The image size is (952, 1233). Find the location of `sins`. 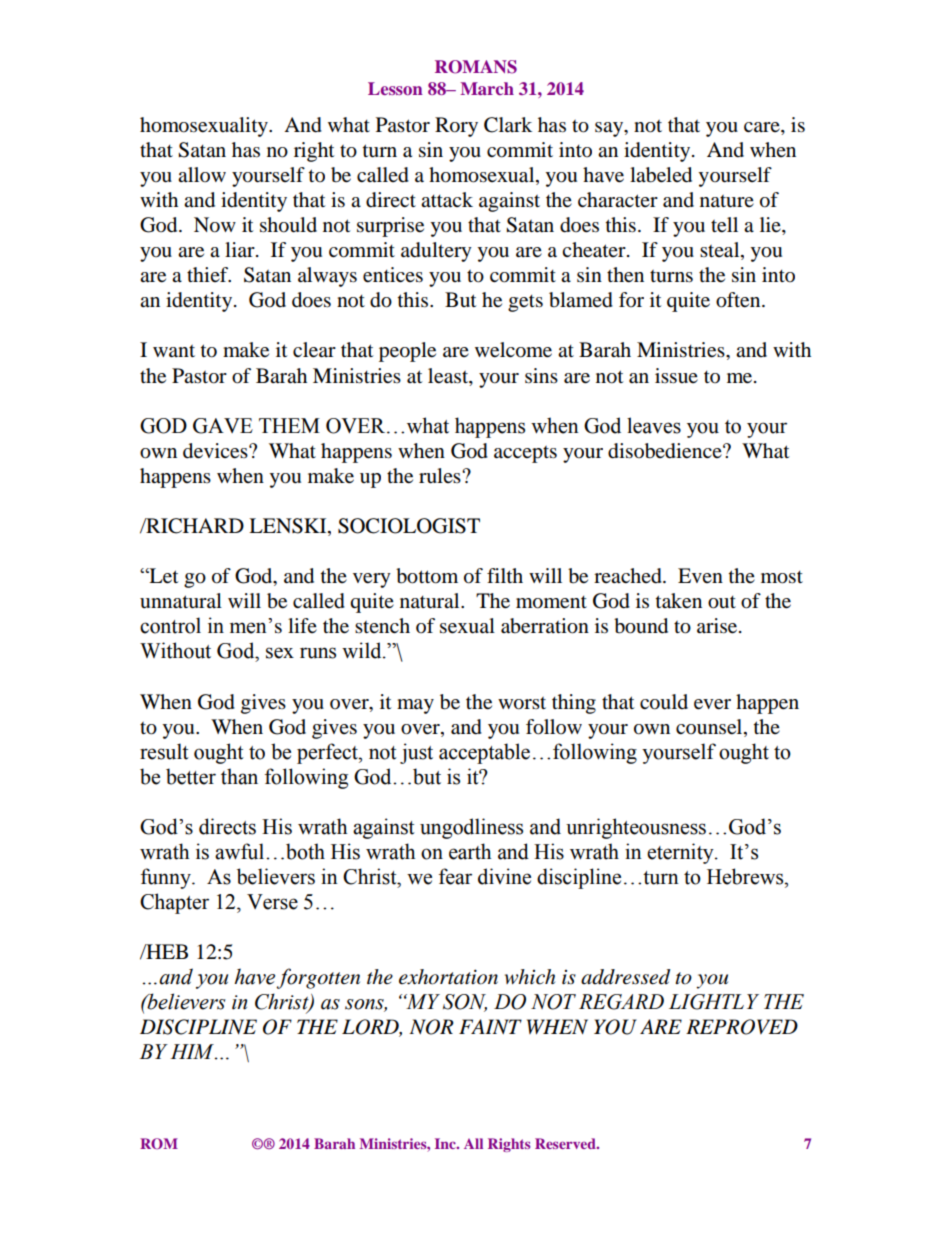

sins is located at coordinates (541, 375).
